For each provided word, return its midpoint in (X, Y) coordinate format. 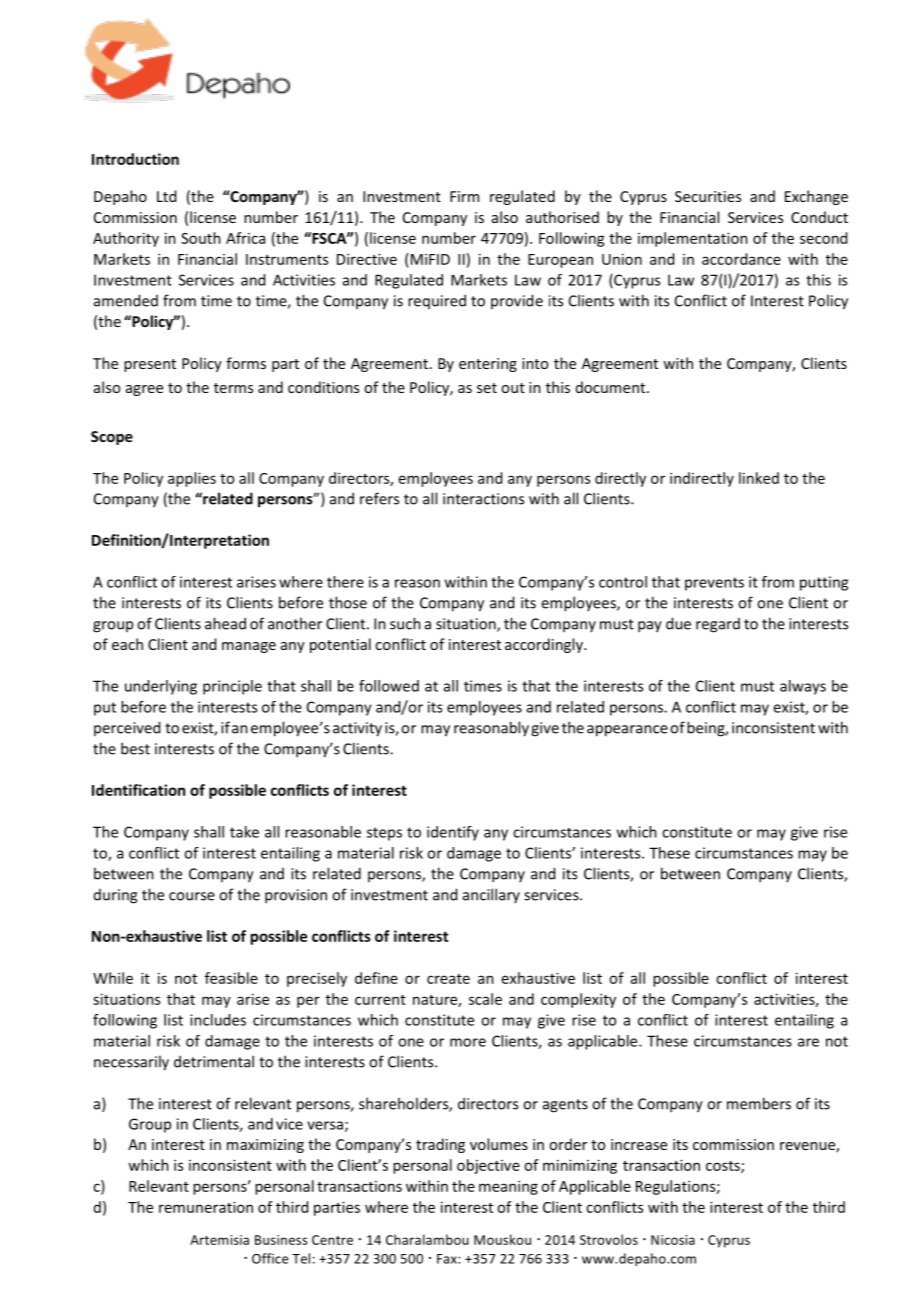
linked (759, 478)
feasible (231, 978)
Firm (464, 196)
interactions (483, 499)
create (448, 979)
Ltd (166, 196)
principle (232, 687)
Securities (708, 196)
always (803, 687)
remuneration (206, 1207)
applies (192, 479)
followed (389, 686)
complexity (578, 1000)
